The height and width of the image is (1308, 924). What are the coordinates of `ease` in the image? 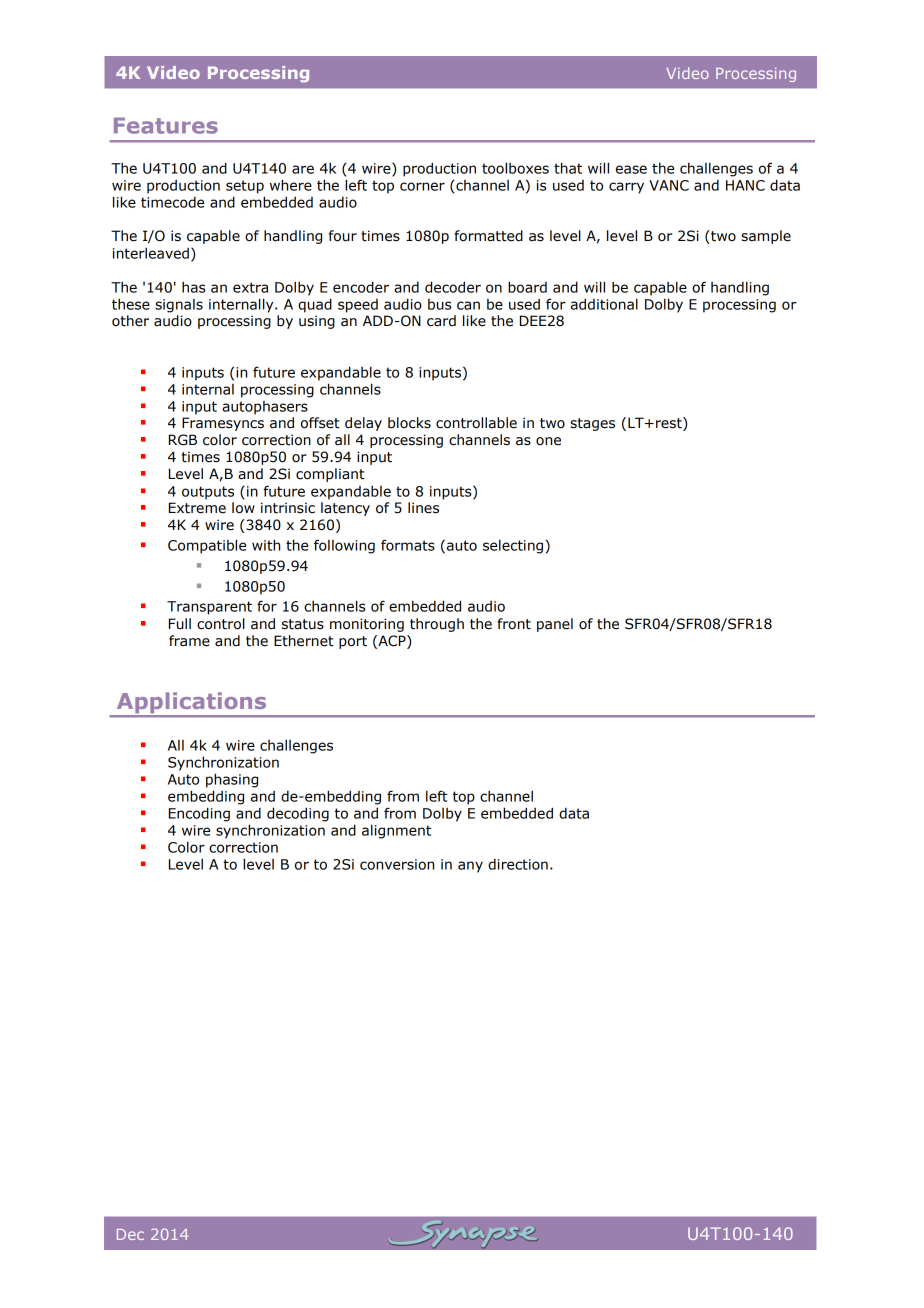 It's located at (631, 169).
